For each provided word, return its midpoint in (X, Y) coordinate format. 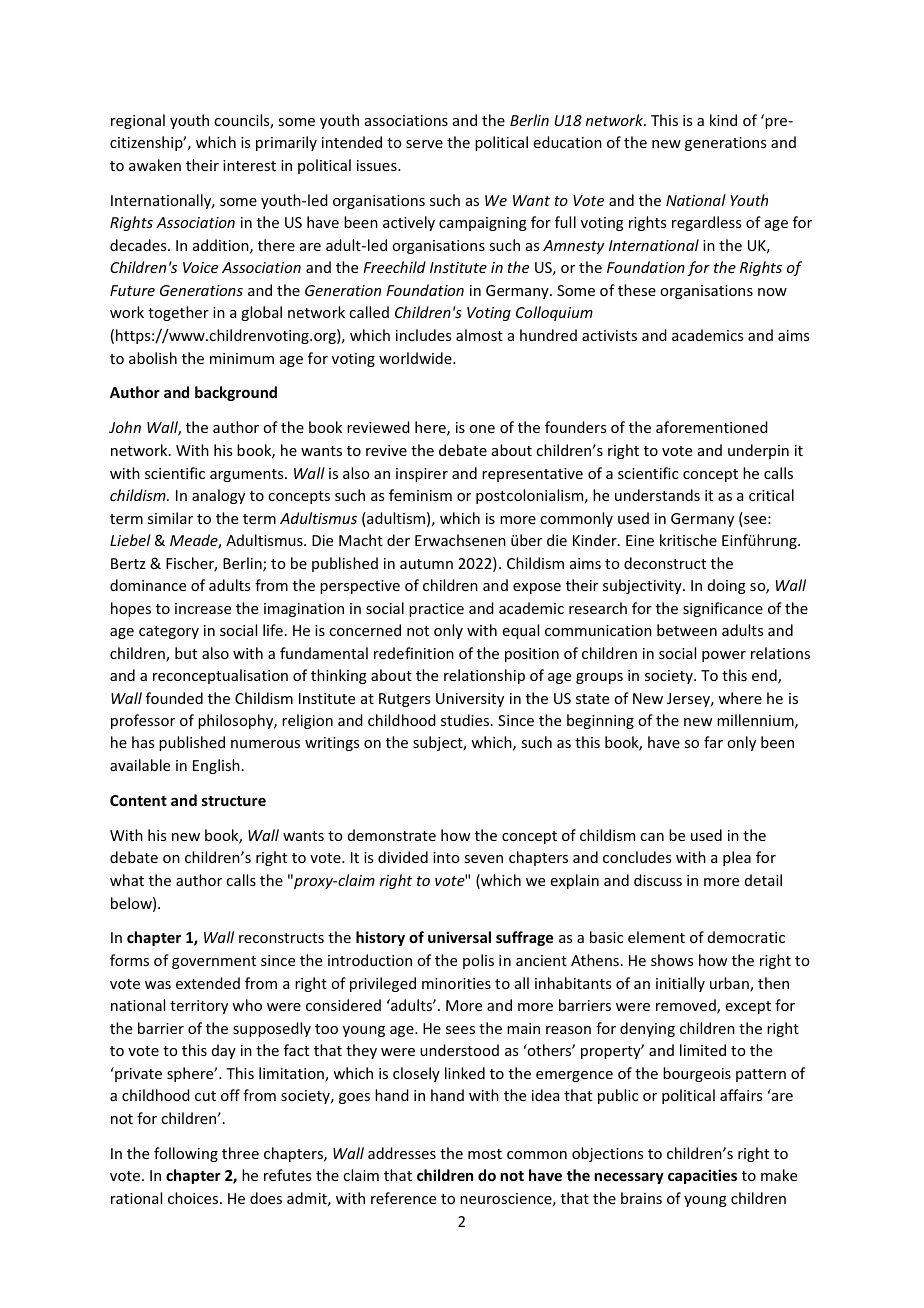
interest (249, 165)
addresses (402, 1153)
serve (424, 144)
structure (234, 801)
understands (657, 495)
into (446, 857)
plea (737, 858)
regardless (706, 223)
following (186, 1154)
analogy (218, 496)
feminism (420, 495)
